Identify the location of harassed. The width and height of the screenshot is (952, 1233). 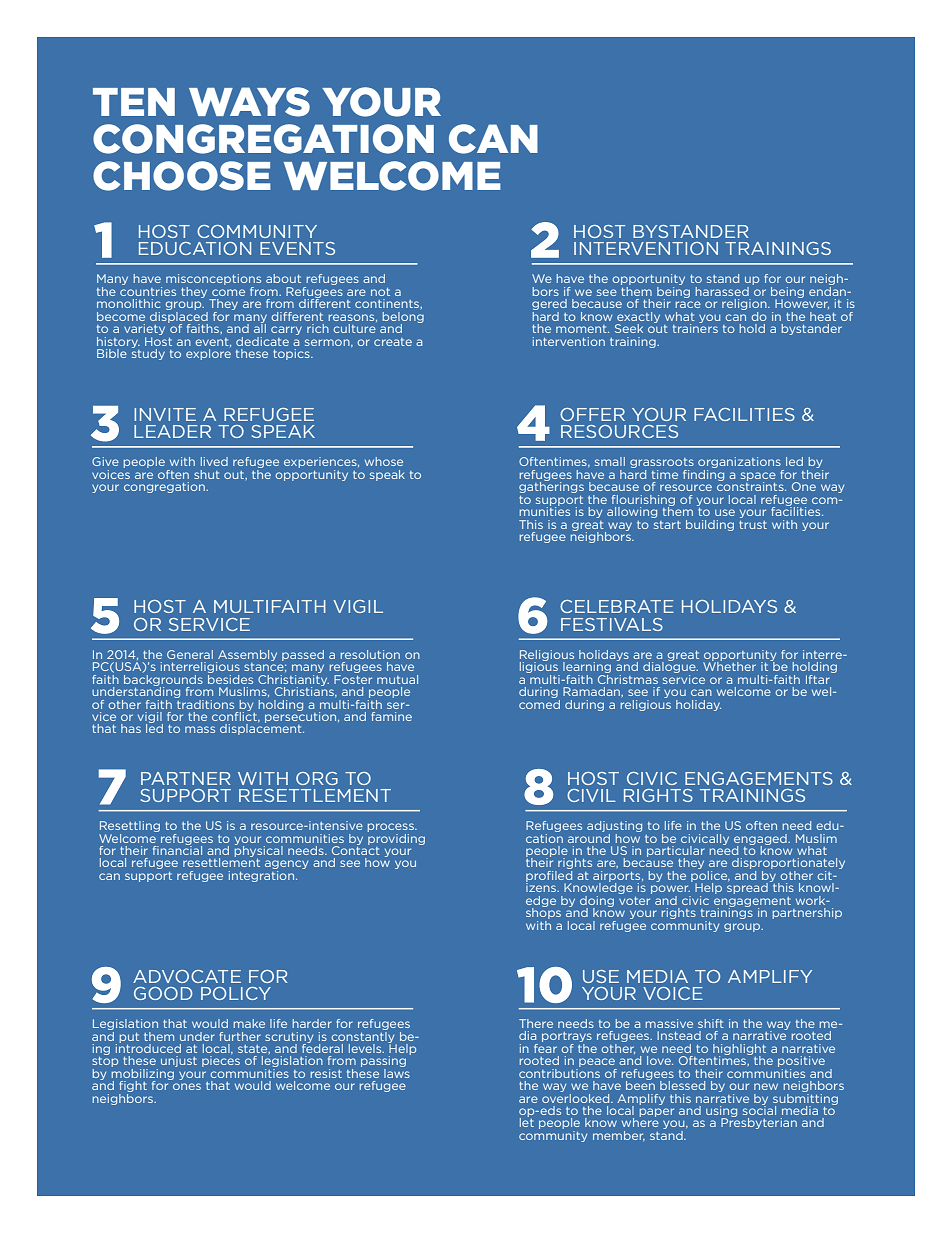
(722, 291).
